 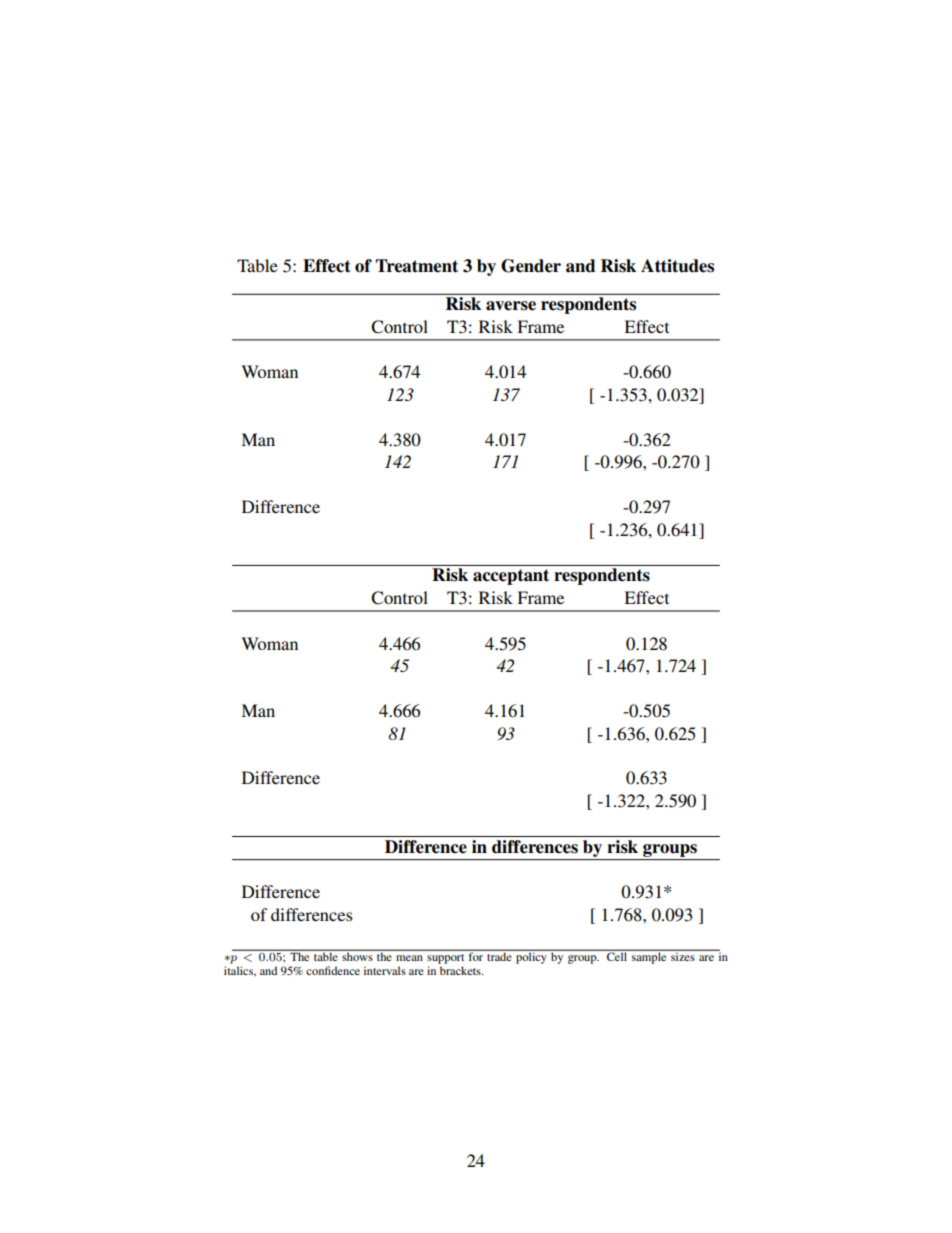 What do you see at coordinates (333, 970) in the screenshot?
I see `confidence` at bounding box center [333, 970].
